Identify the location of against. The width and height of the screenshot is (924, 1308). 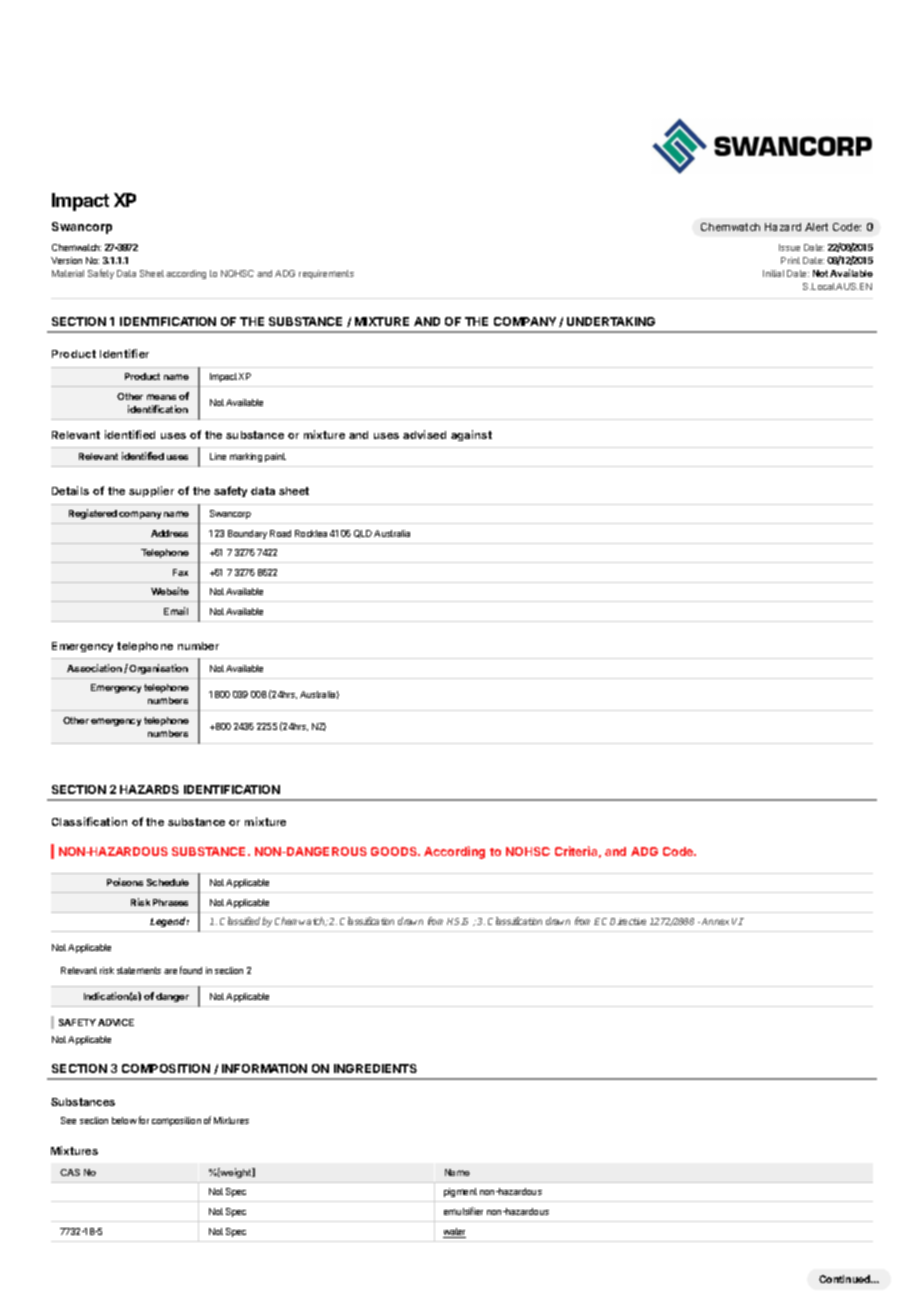
(471, 435).
